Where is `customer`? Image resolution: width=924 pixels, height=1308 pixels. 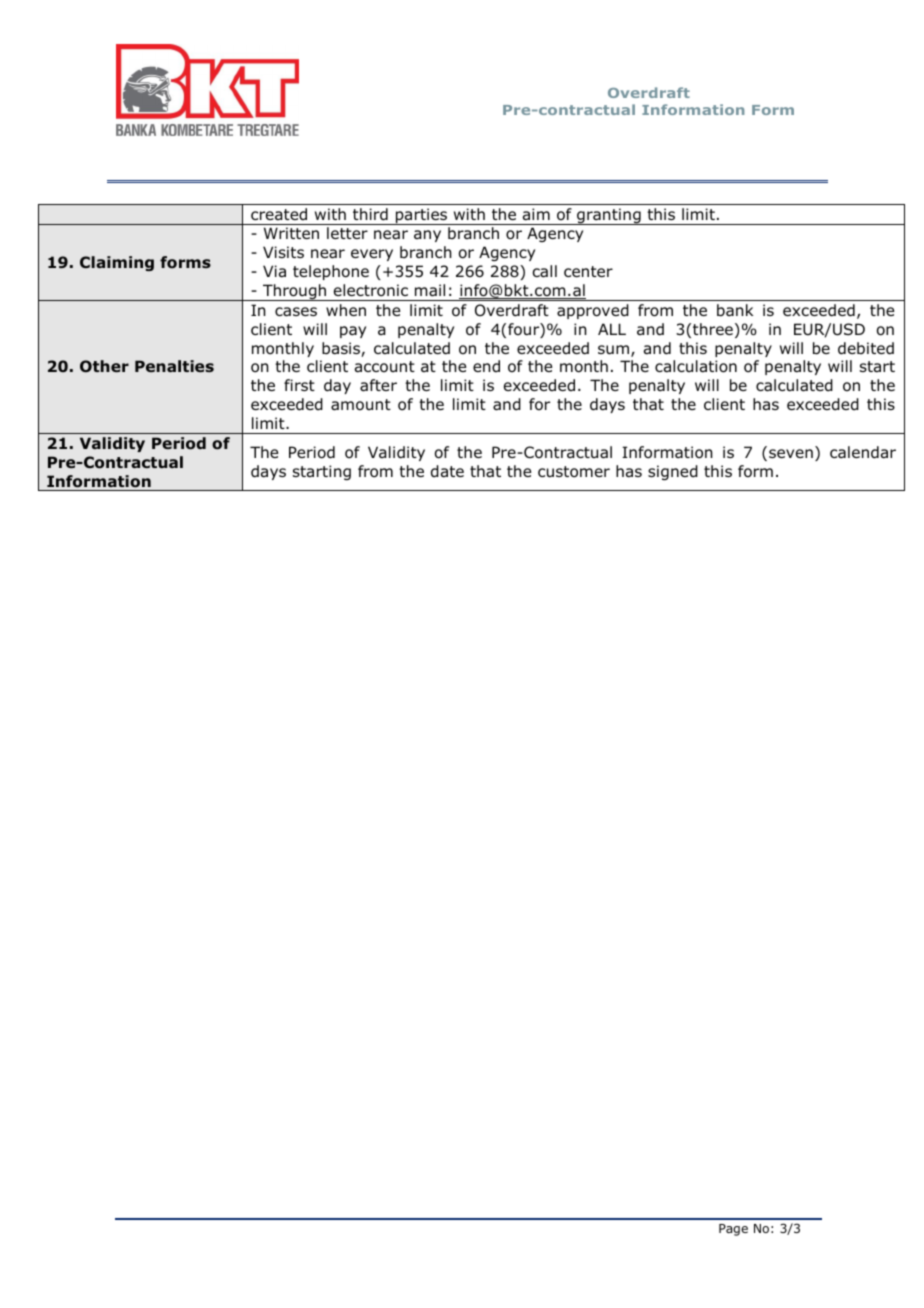
customer is located at coordinates (574, 472).
